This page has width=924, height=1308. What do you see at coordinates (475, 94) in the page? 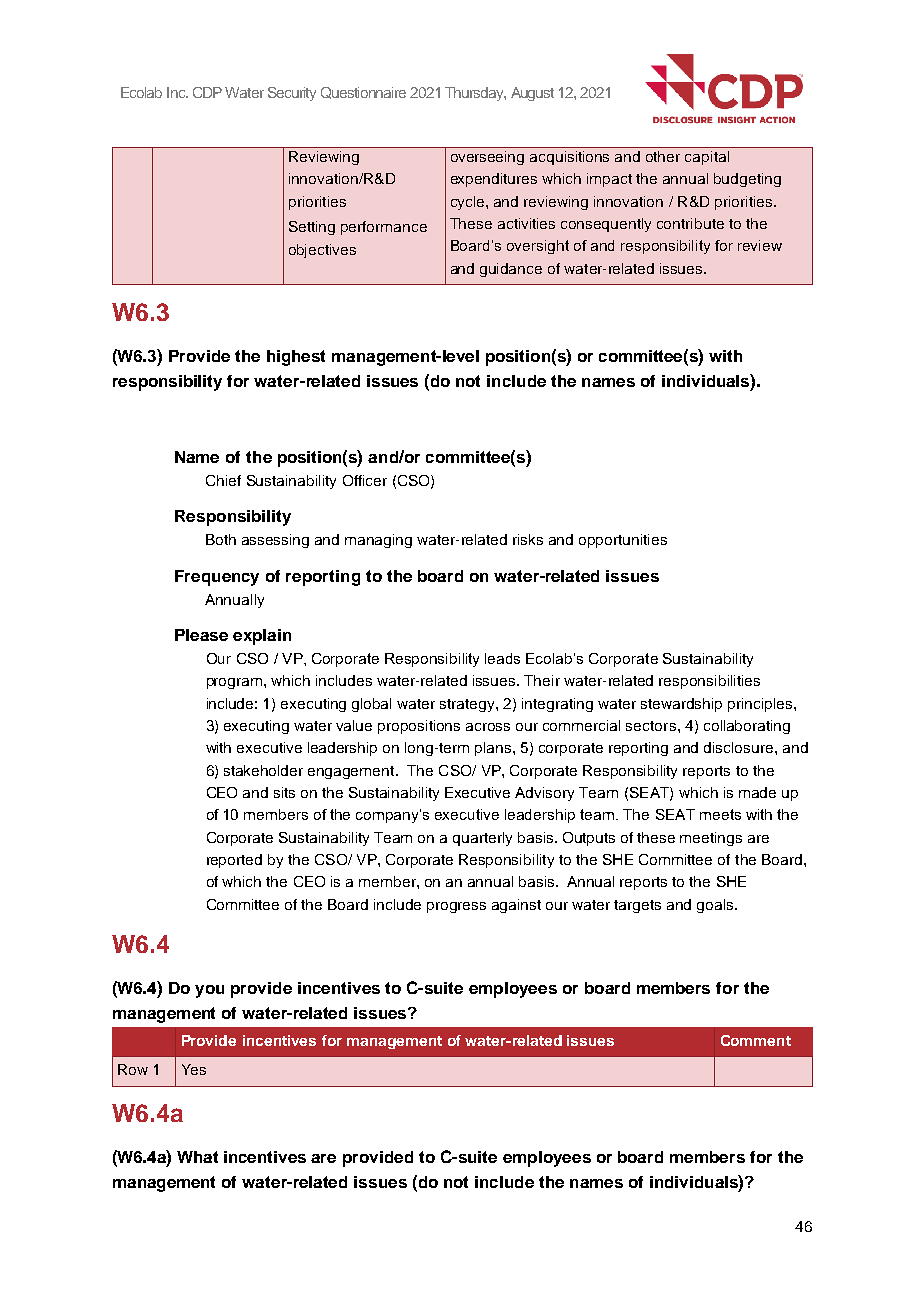
I see `Thursday` at bounding box center [475, 94].
